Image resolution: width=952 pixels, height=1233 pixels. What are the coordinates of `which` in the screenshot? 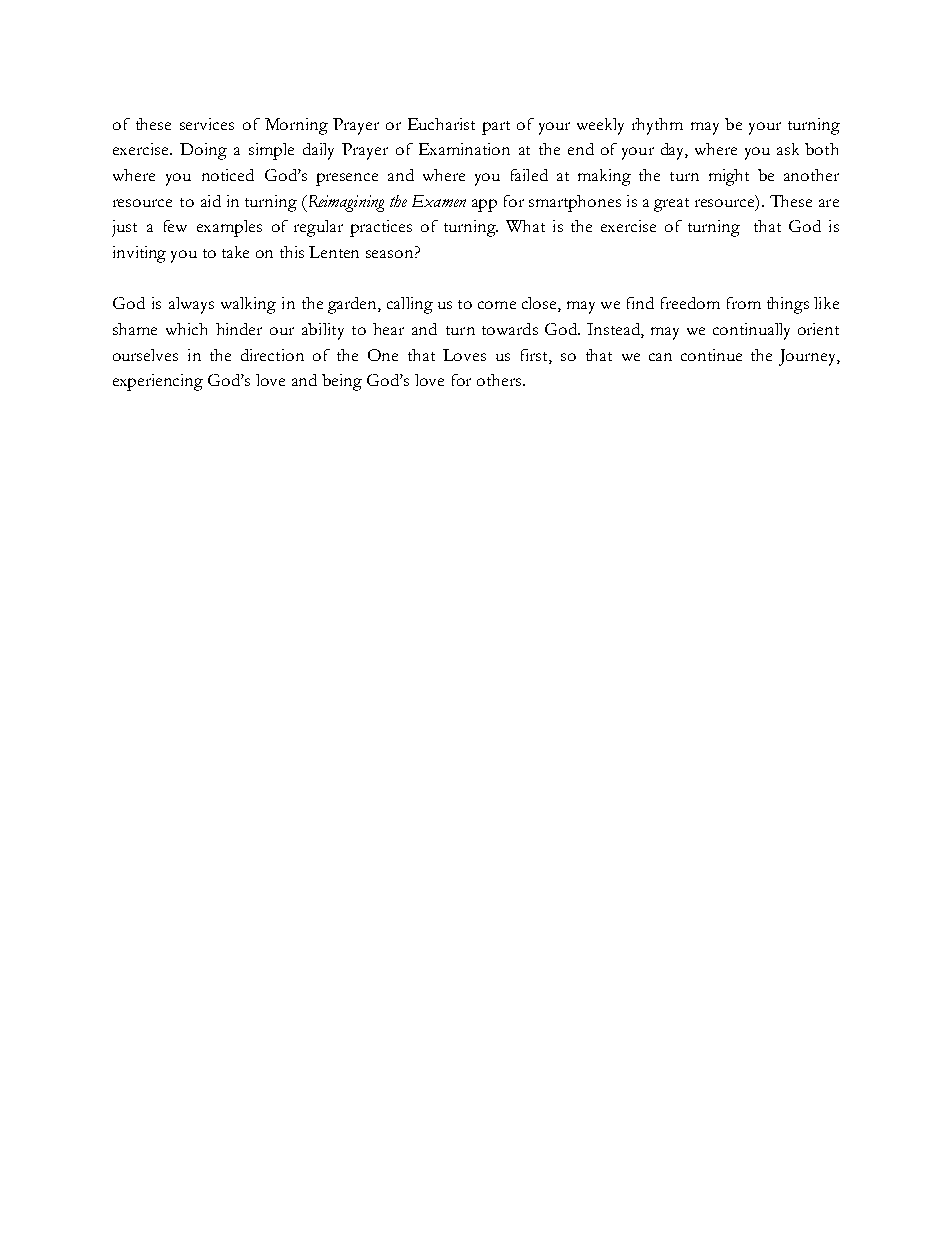 It's located at (186, 329).
